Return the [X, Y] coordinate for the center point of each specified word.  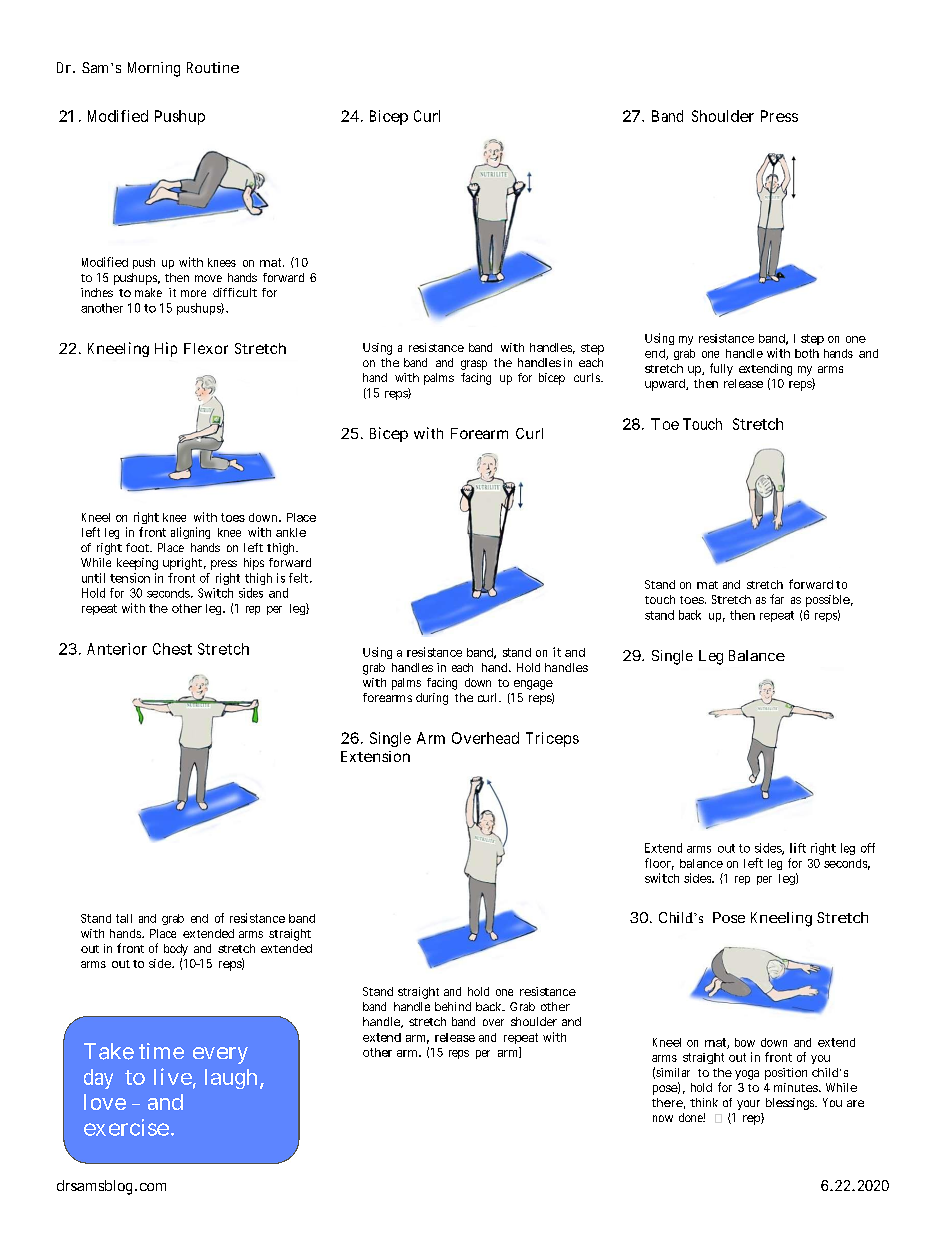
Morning [154, 69]
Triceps [552, 739]
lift [798, 848]
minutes [796, 1087]
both [807, 353]
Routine [213, 67]
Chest [172, 649]
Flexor [206, 348]
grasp [474, 365]
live [173, 1076]
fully [721, 369]
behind [453, 1006]
